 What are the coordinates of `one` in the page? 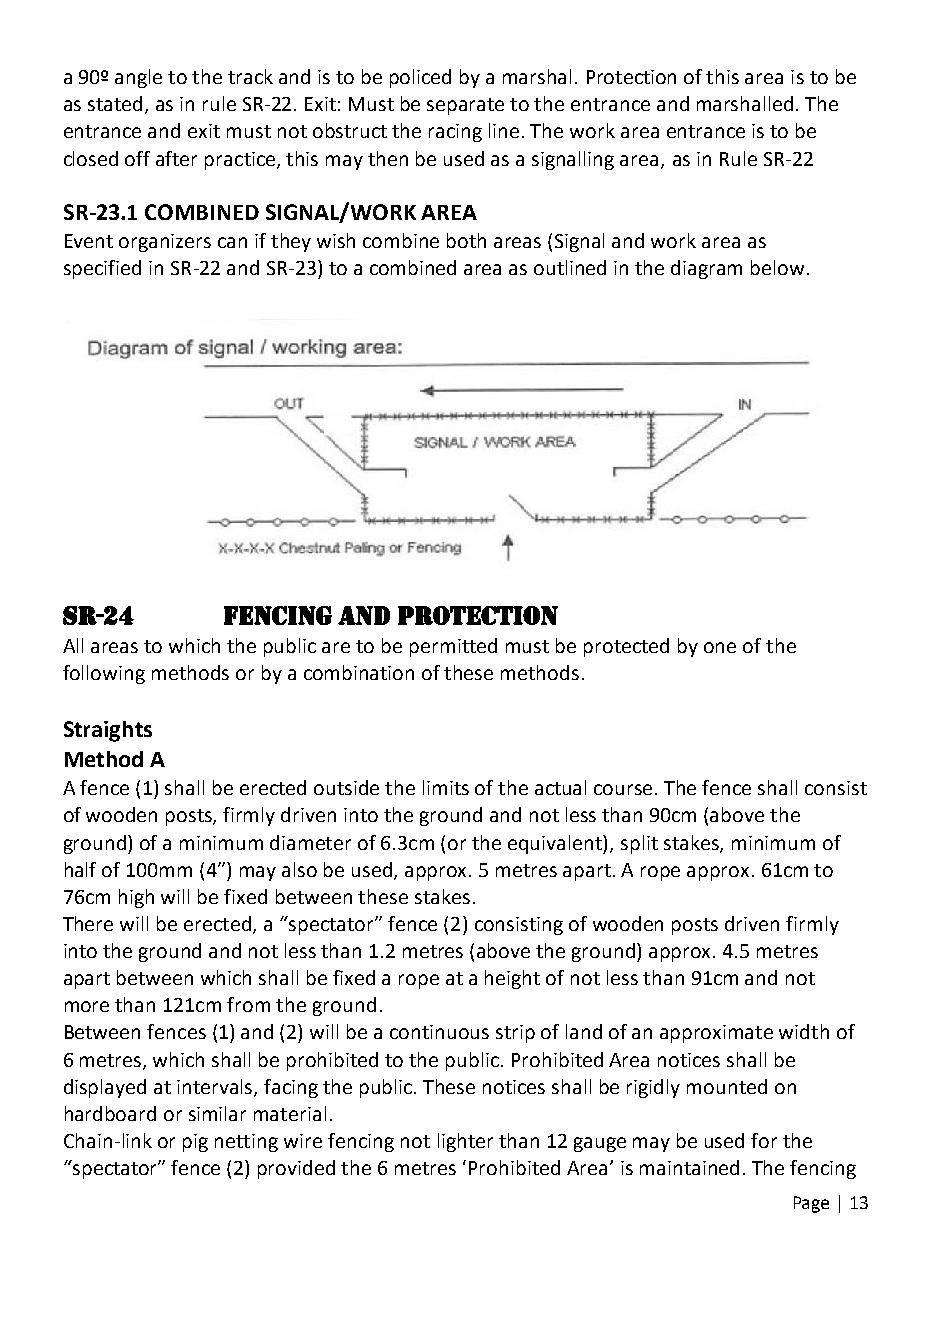 It's located at (720, 647).
